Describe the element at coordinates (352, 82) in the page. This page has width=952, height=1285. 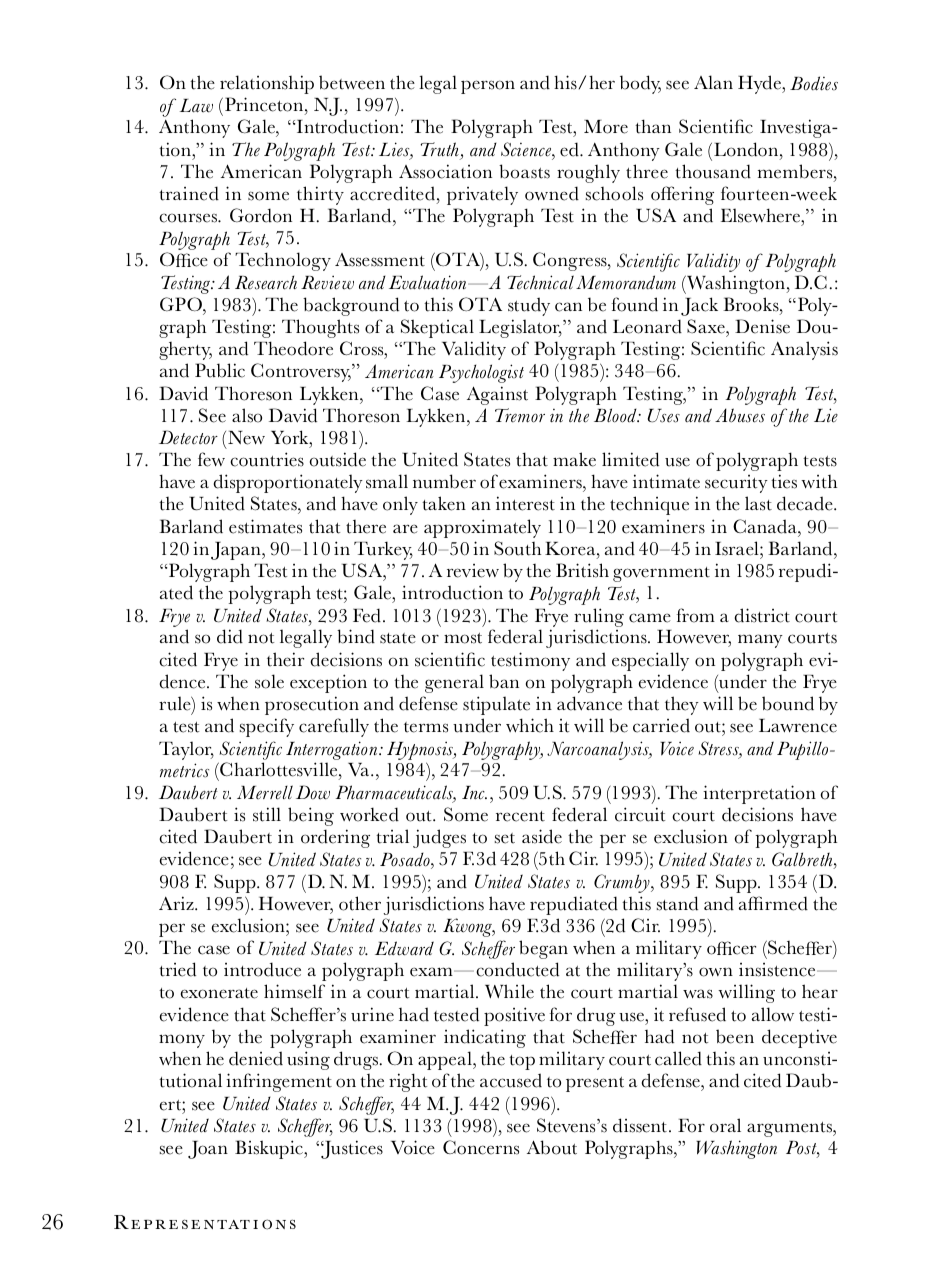
I see `between` at that location.
